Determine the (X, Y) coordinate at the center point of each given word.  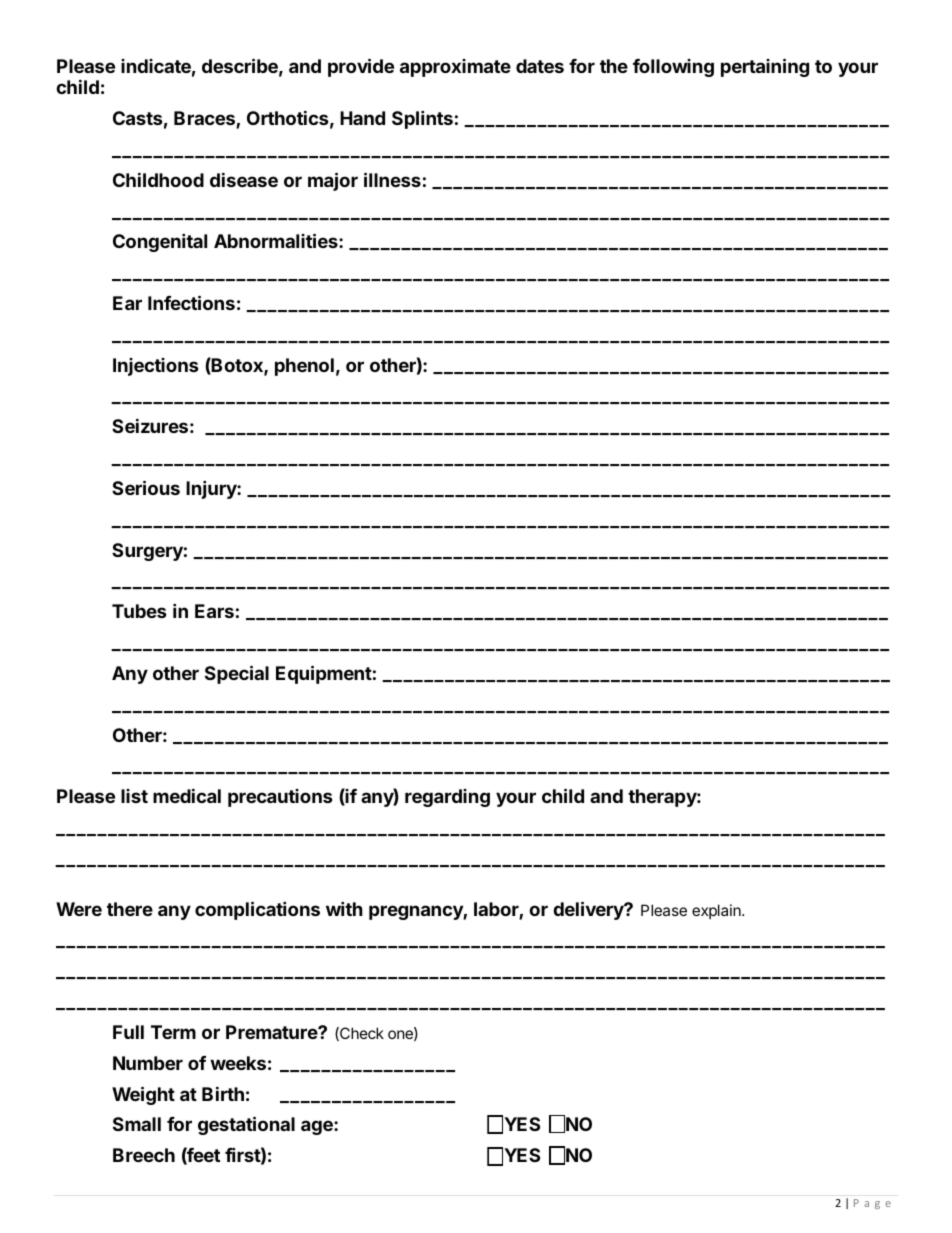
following (673, 68)
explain (717, 911)
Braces (205, 119)
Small (137, 1124)
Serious (146, 487)
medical (187, 795)
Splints (422, 119)
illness (392, 179)
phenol (304, 367)
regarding (447, 798)
